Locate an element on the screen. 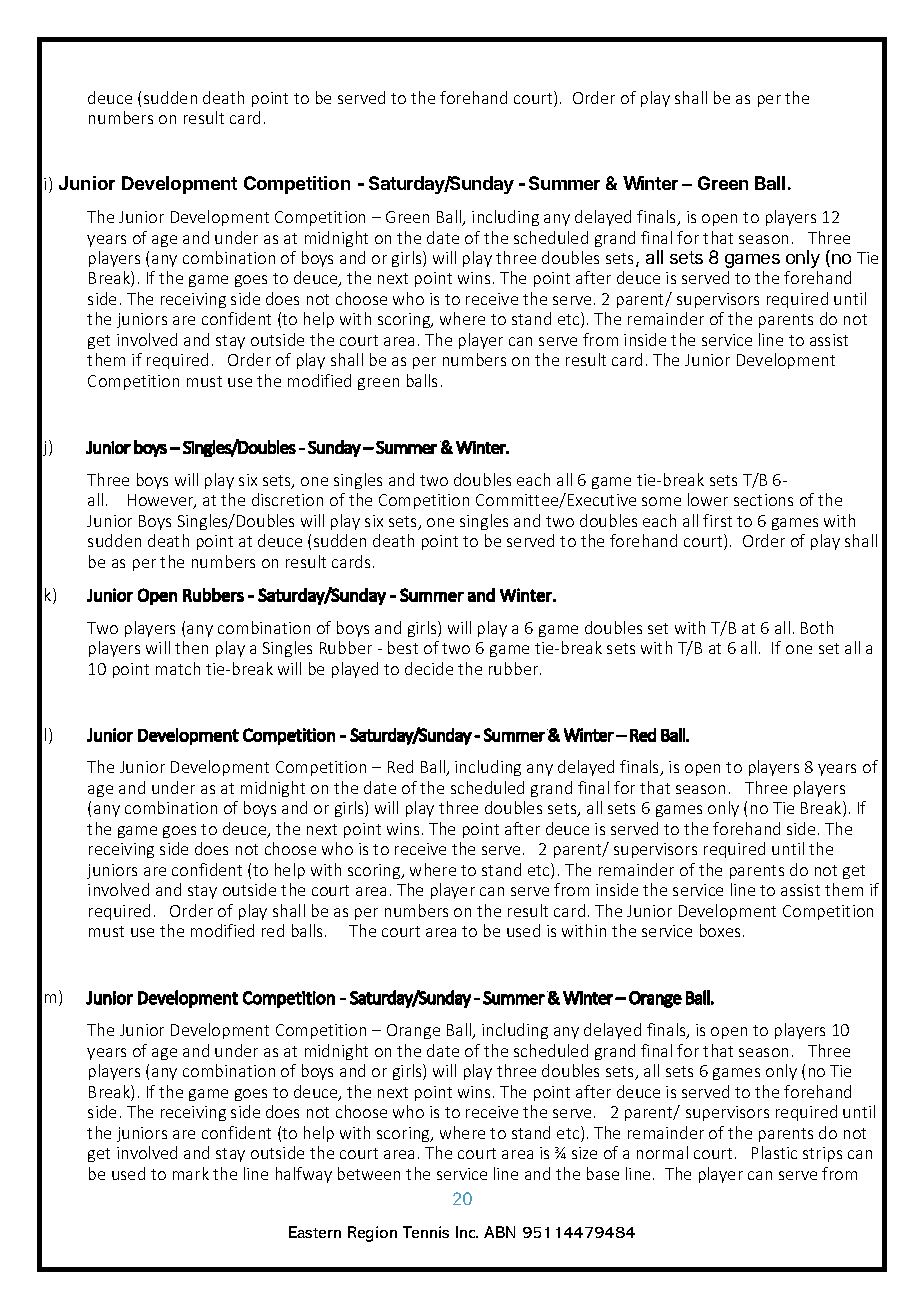 This screenshot has width=924, height=1309. then is located at coordinates (191, 647).
